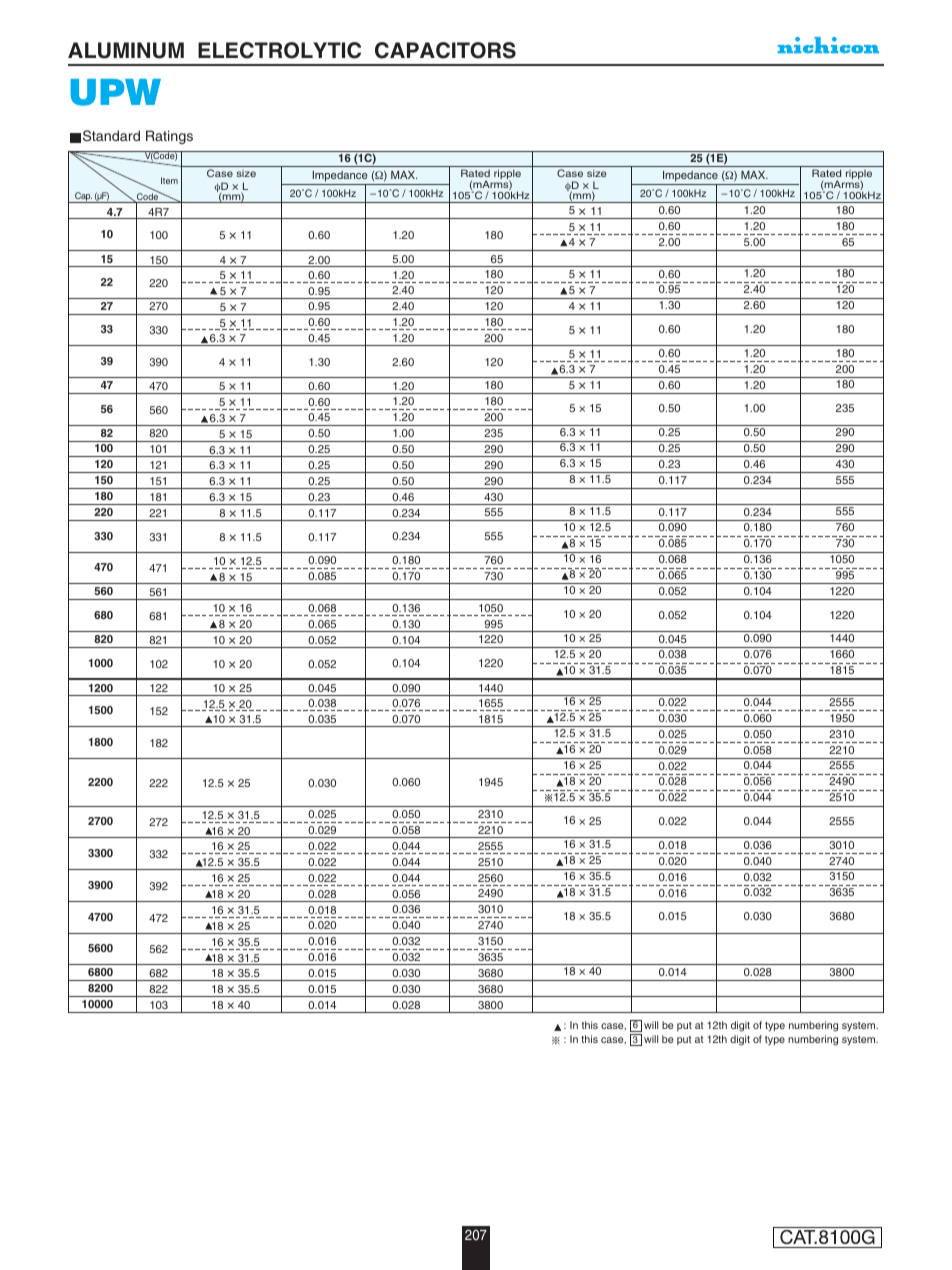 This document has width=952, height=1270. Describe the element at coordinates (279, 50) in the document. I see `ELECTROLYTIC` at that location.
